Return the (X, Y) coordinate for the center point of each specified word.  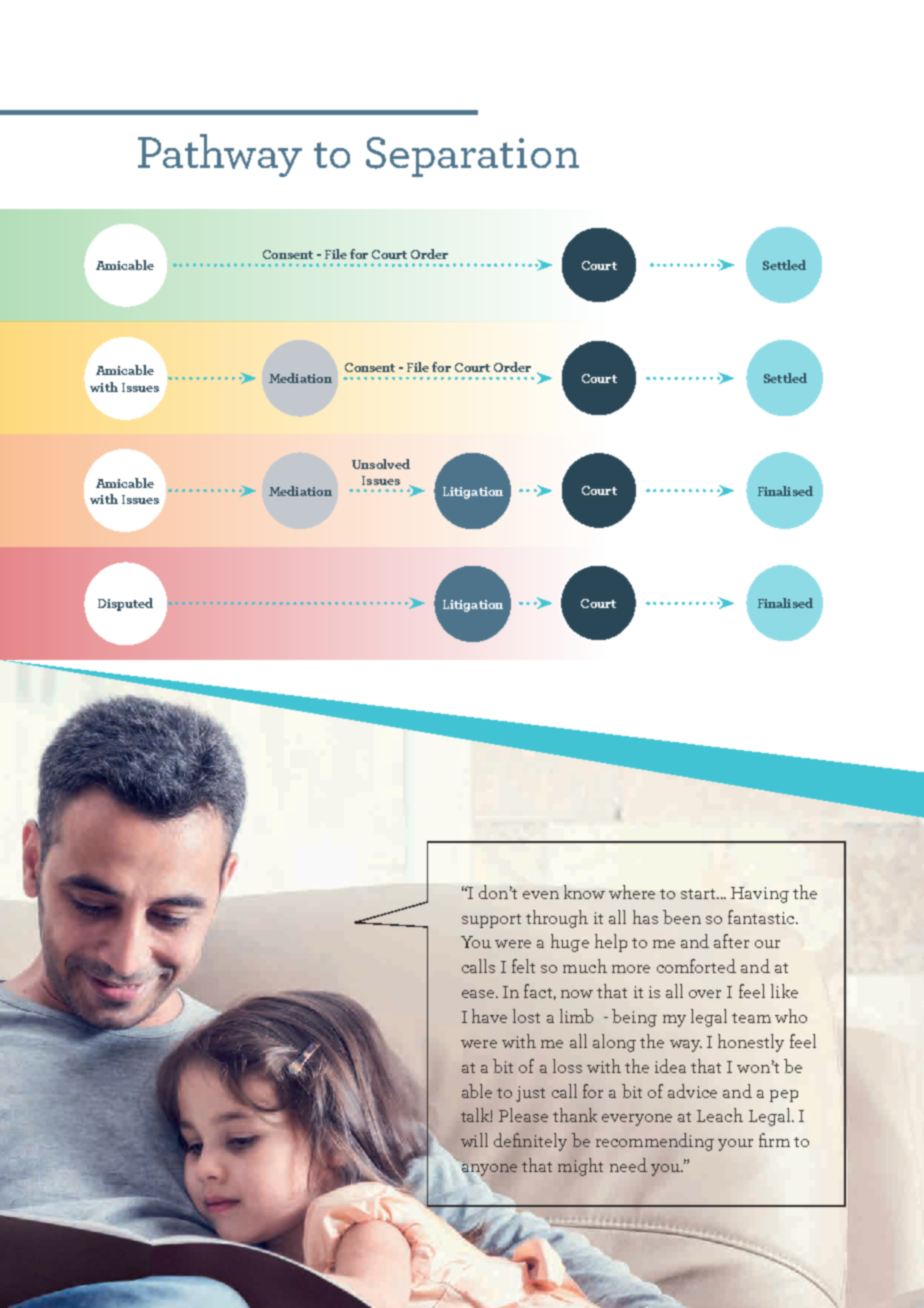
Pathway (220, 155)
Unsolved (381, 464)
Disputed (125, 604)
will (474, 1140)
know (584, 892)
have (489, 1016)
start (699, 894)
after (731, 941)
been (682, 917)
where (632, 892)
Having (760, 895)
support (491, 921)
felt (523, 966)
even (541, 895)
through (557, 919)
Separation (472, 157)
